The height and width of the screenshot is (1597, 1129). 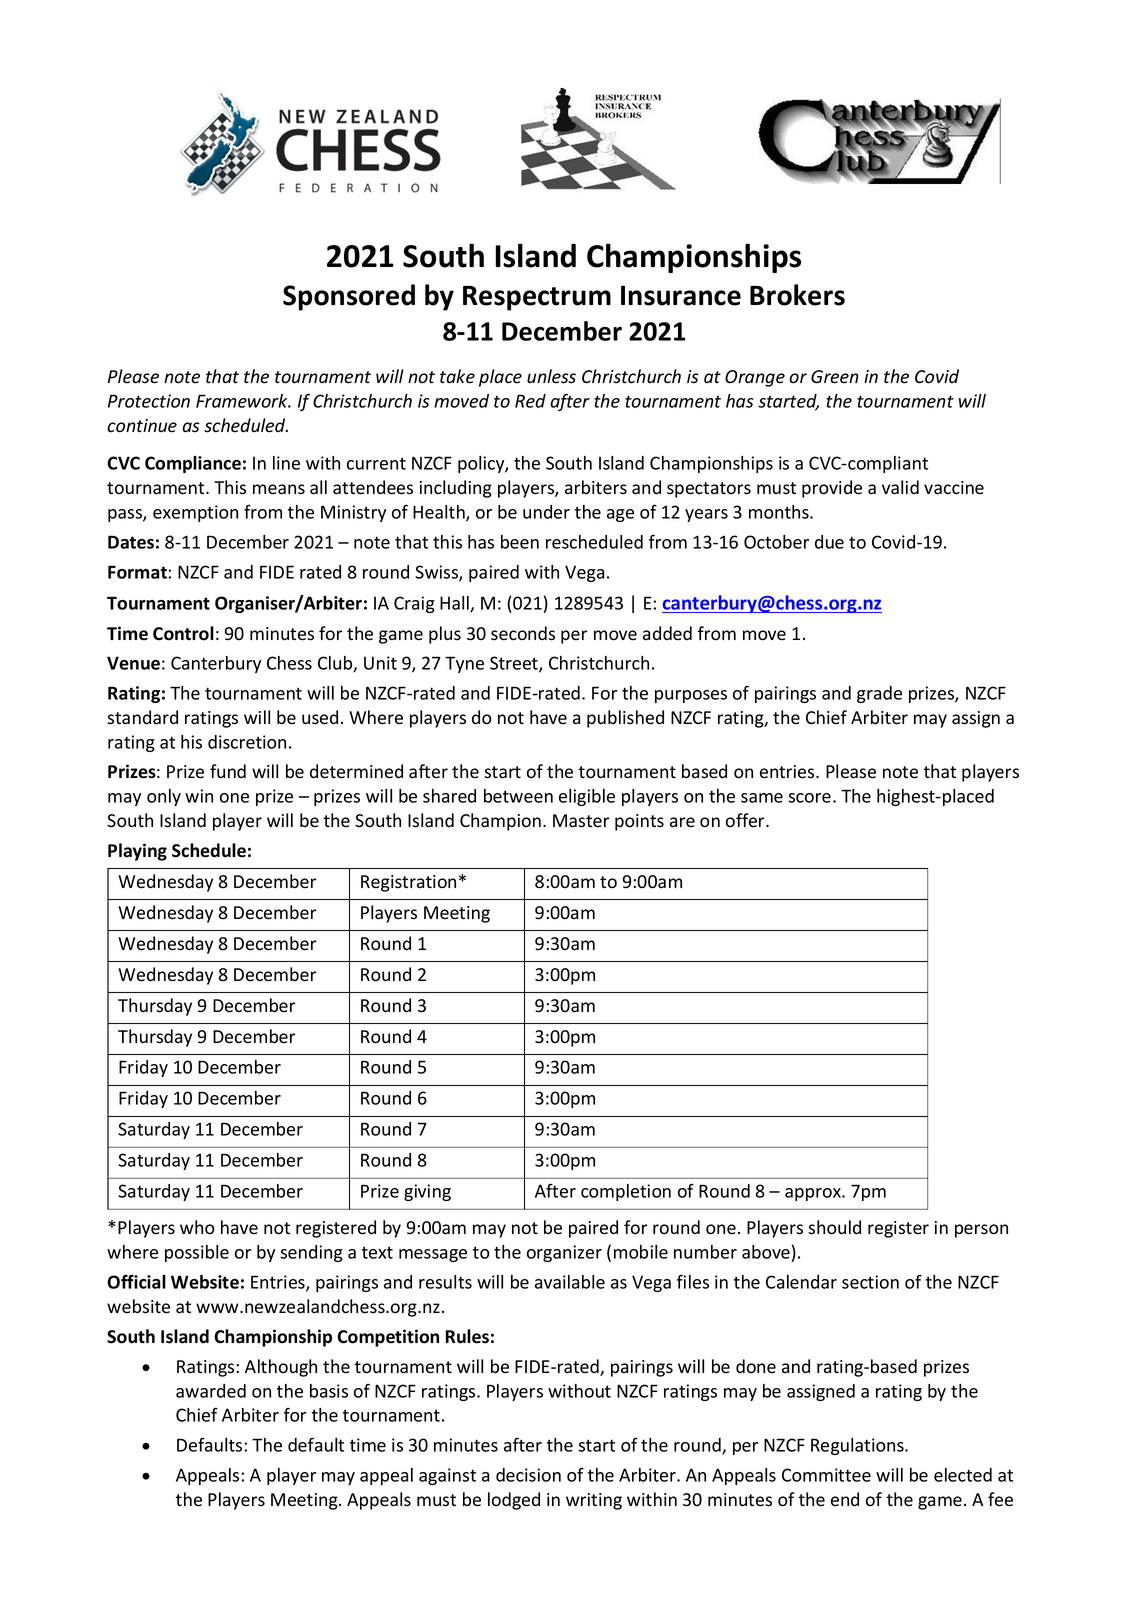 I want to click on awarded, so click(x=211, y=1391).
